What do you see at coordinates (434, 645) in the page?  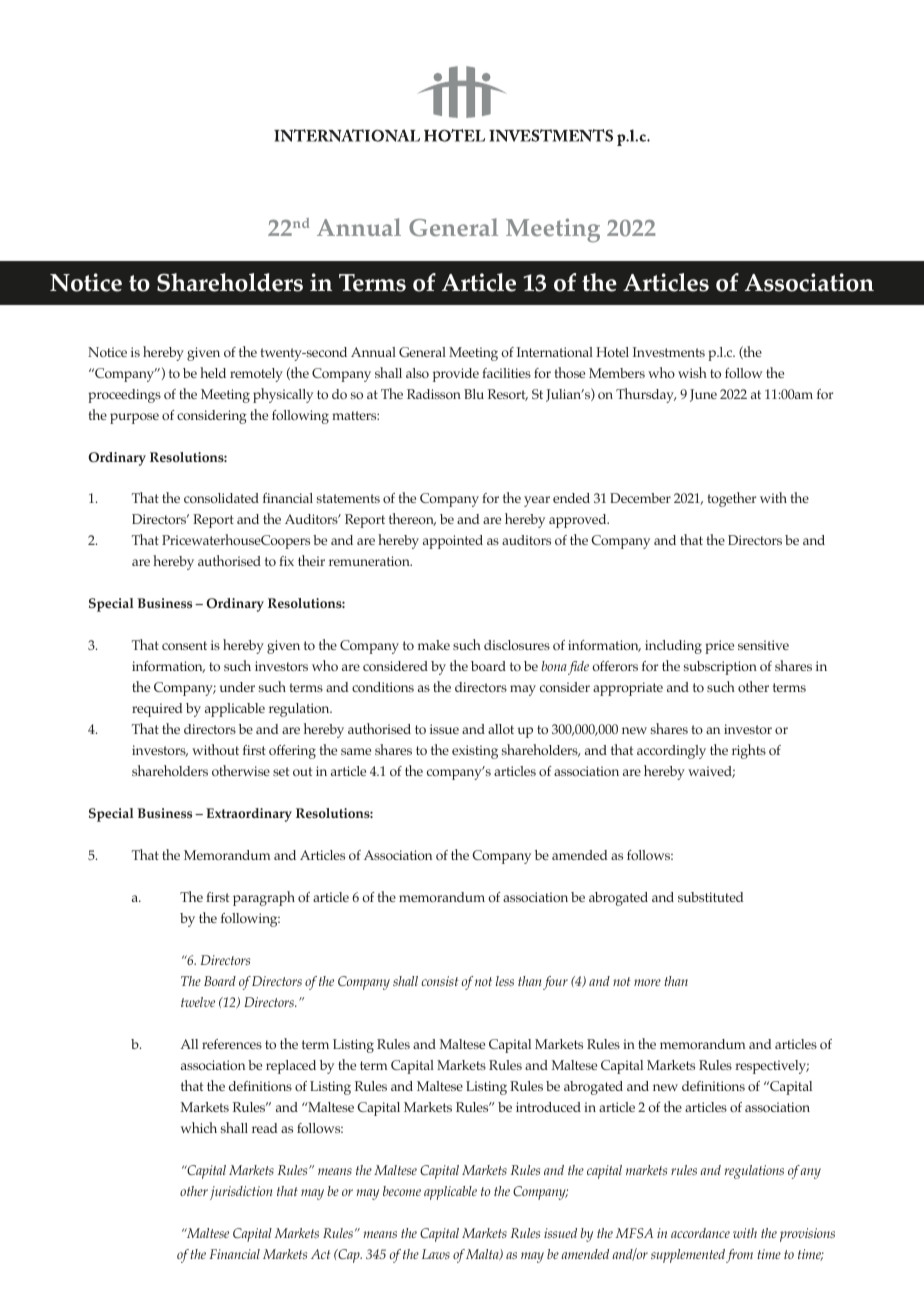 I see `make` at bounding box center [434, 645].
